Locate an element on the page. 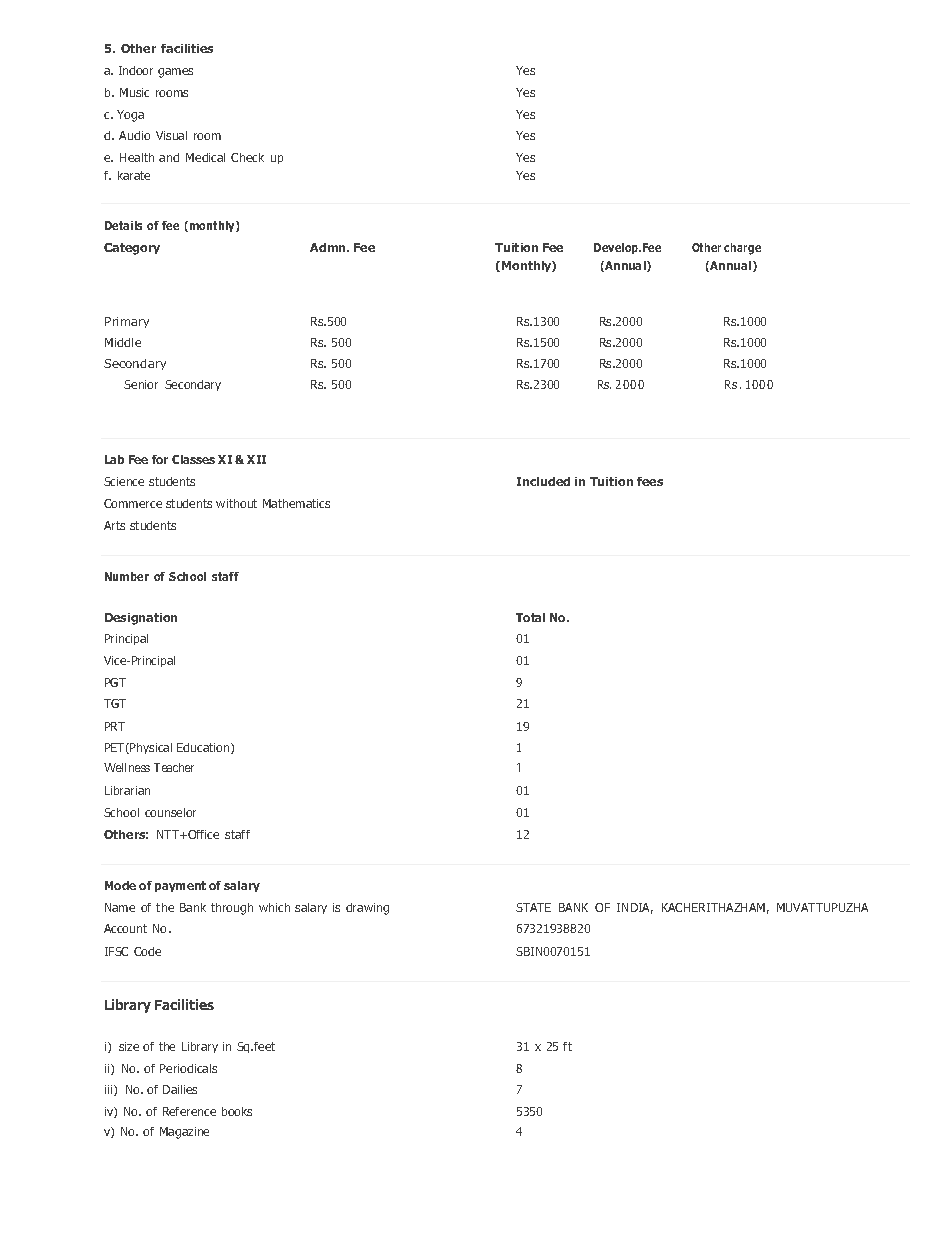 The height and width of the document is (1233, 952). Mathematics is located at coordinates (296, 503).
